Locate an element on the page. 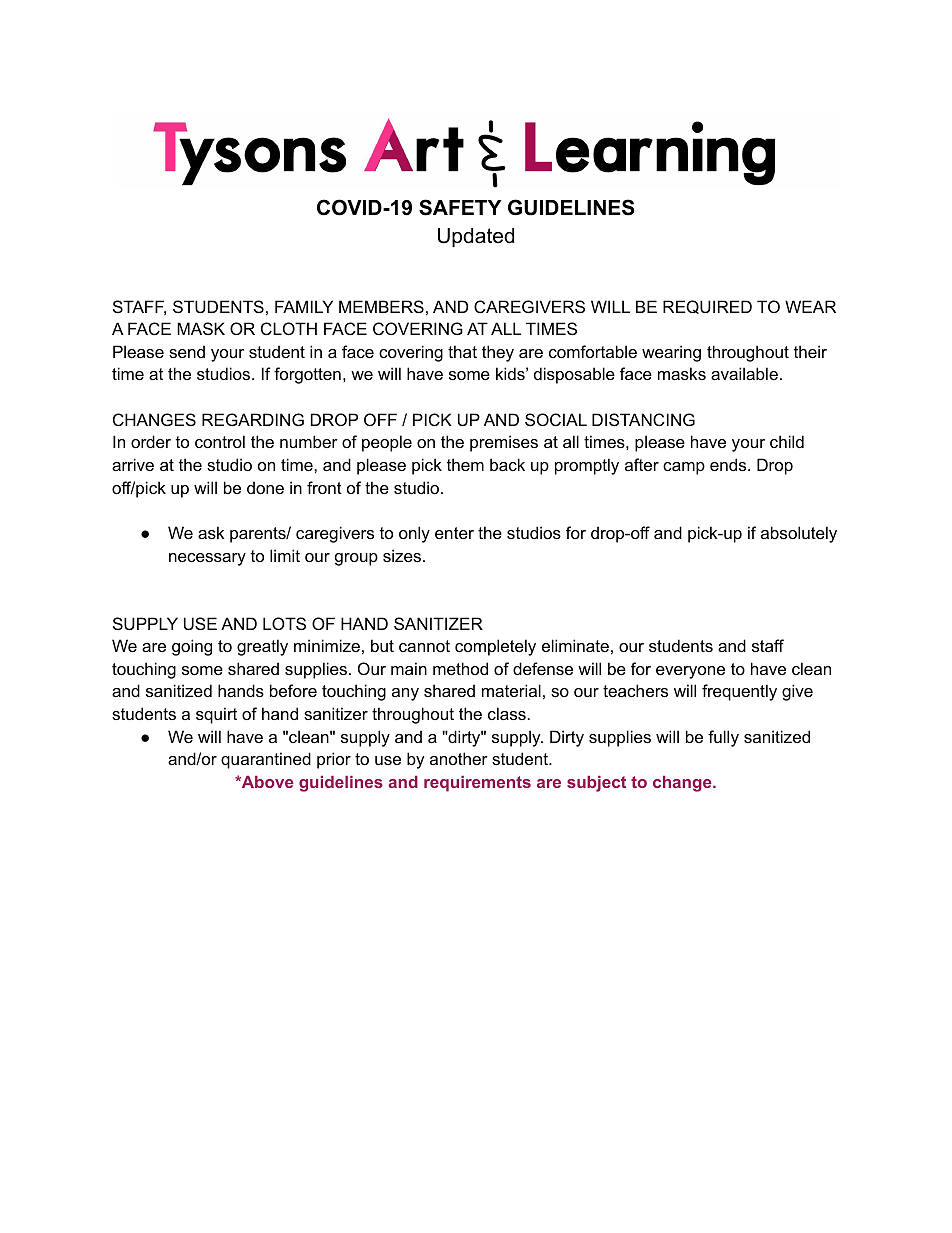  ends is located at coordinates (729, 464).
